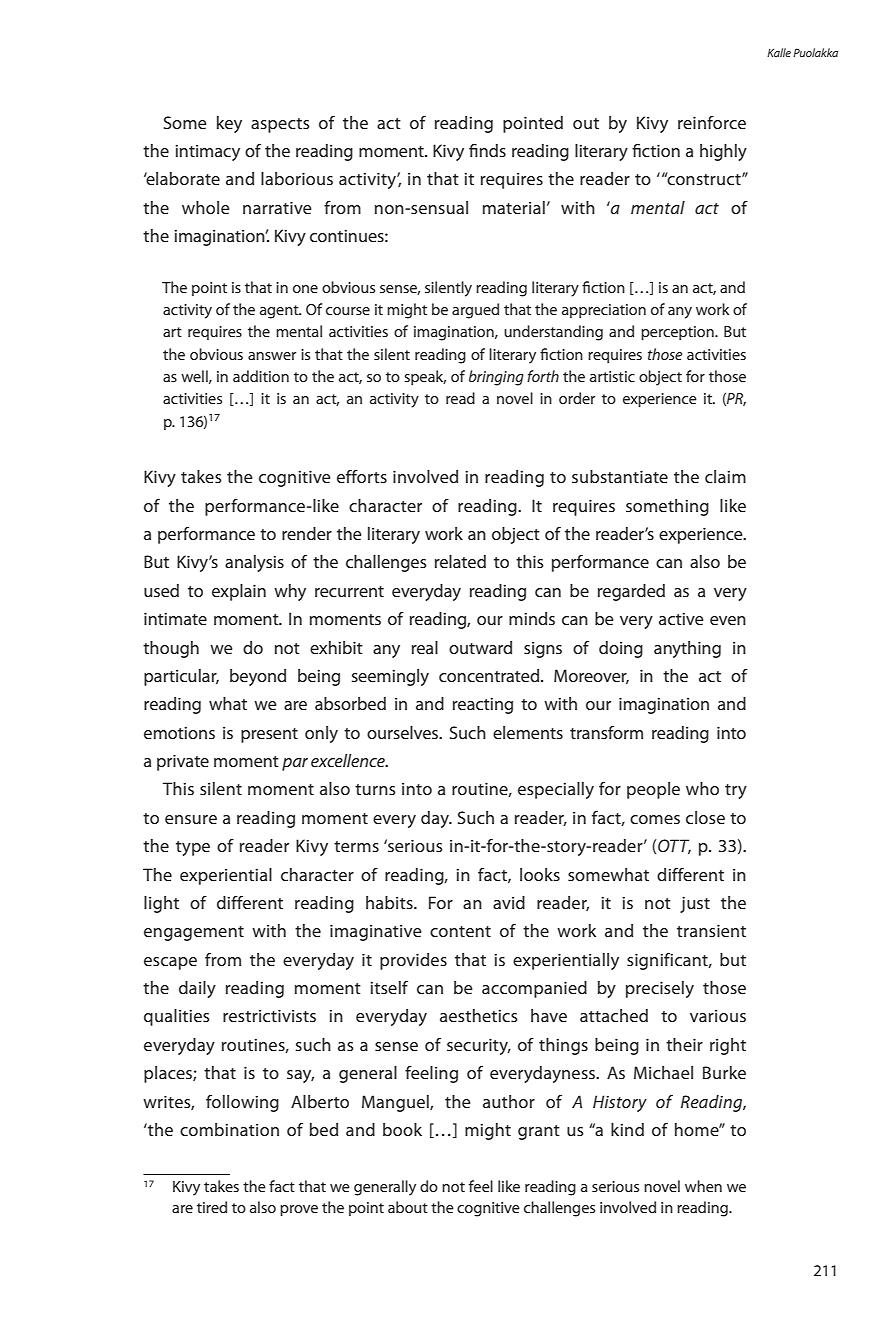  What do you see at coordinates (728, 620) in the screenshot?
I see `even` at bounding box center [728, 620].
